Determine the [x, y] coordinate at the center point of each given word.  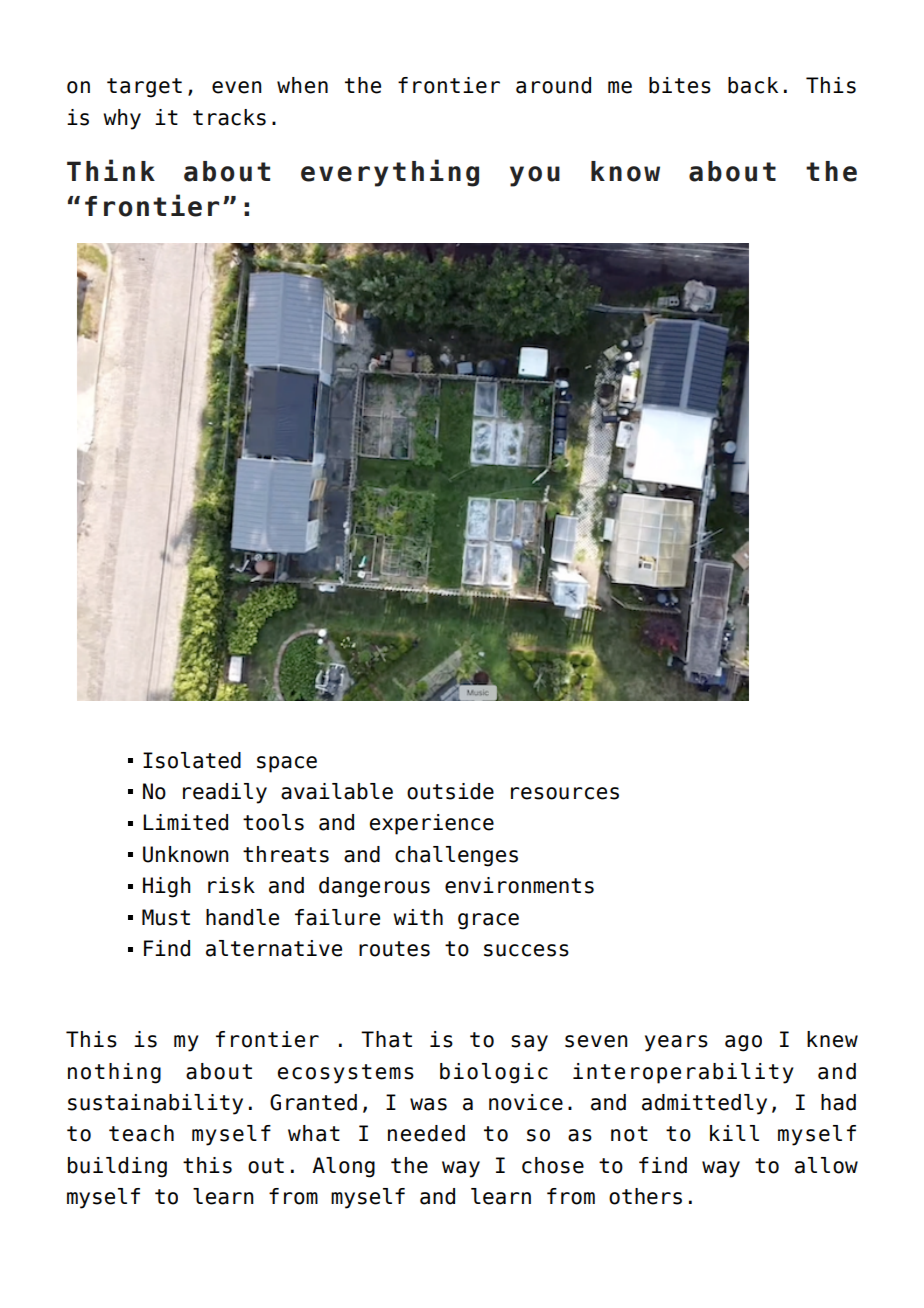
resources [565, 793]
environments [519, 885]
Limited [185, 822]
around [553, 85]
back [753, 85]
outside [450, 791]
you [535, 176]
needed [426, 1133]
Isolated [192, 760]
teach [141, 1133]
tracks [229, 117]
